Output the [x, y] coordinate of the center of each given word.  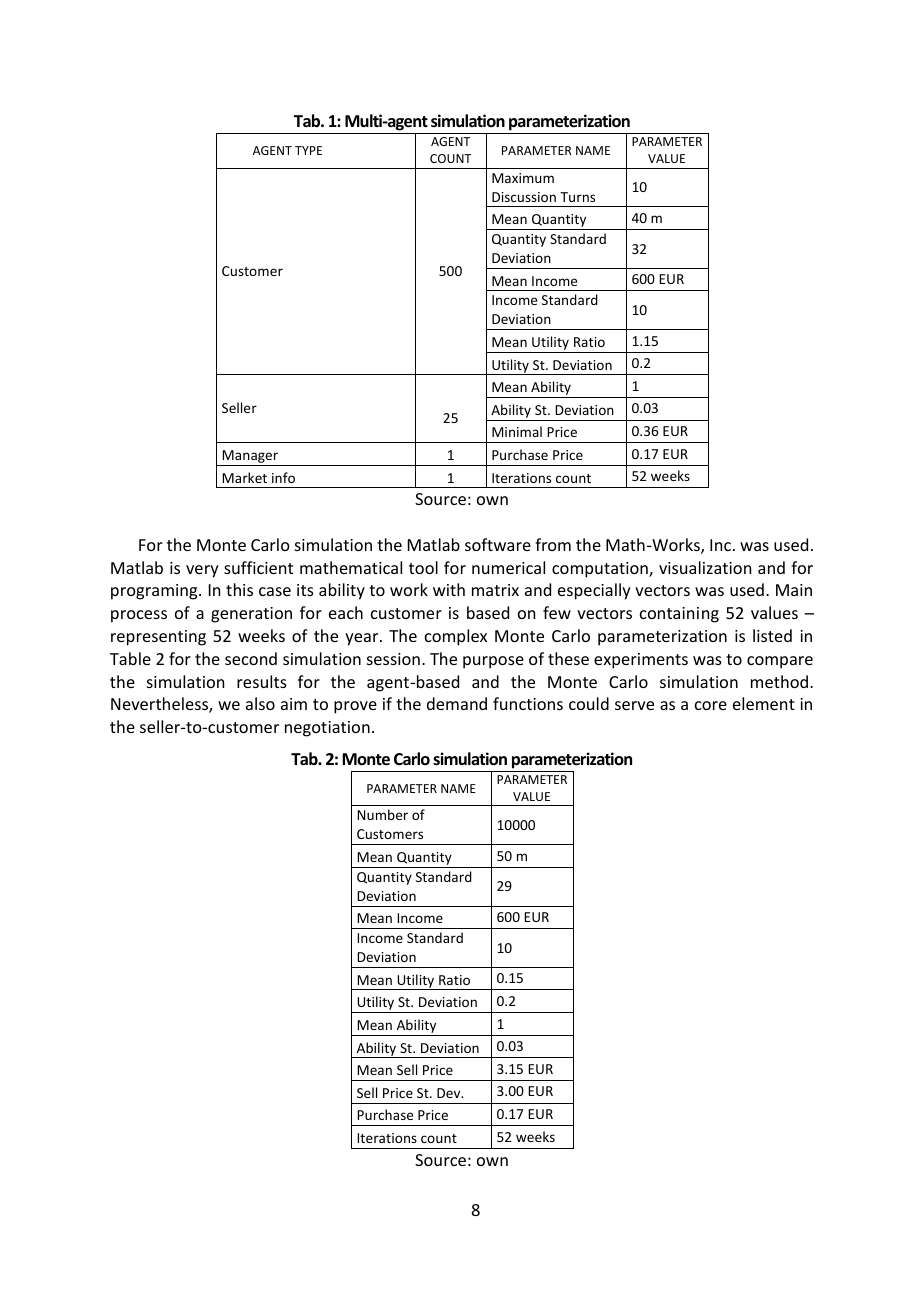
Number [382, 814]
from [553, 544]
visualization [705, 567]
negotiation [327, 729]
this [239, 589]
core [711, 705]
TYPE [308, 150]
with [449, 589]
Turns [577, 197]
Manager [250, 458]
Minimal [517, 431]
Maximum [523, 178]
